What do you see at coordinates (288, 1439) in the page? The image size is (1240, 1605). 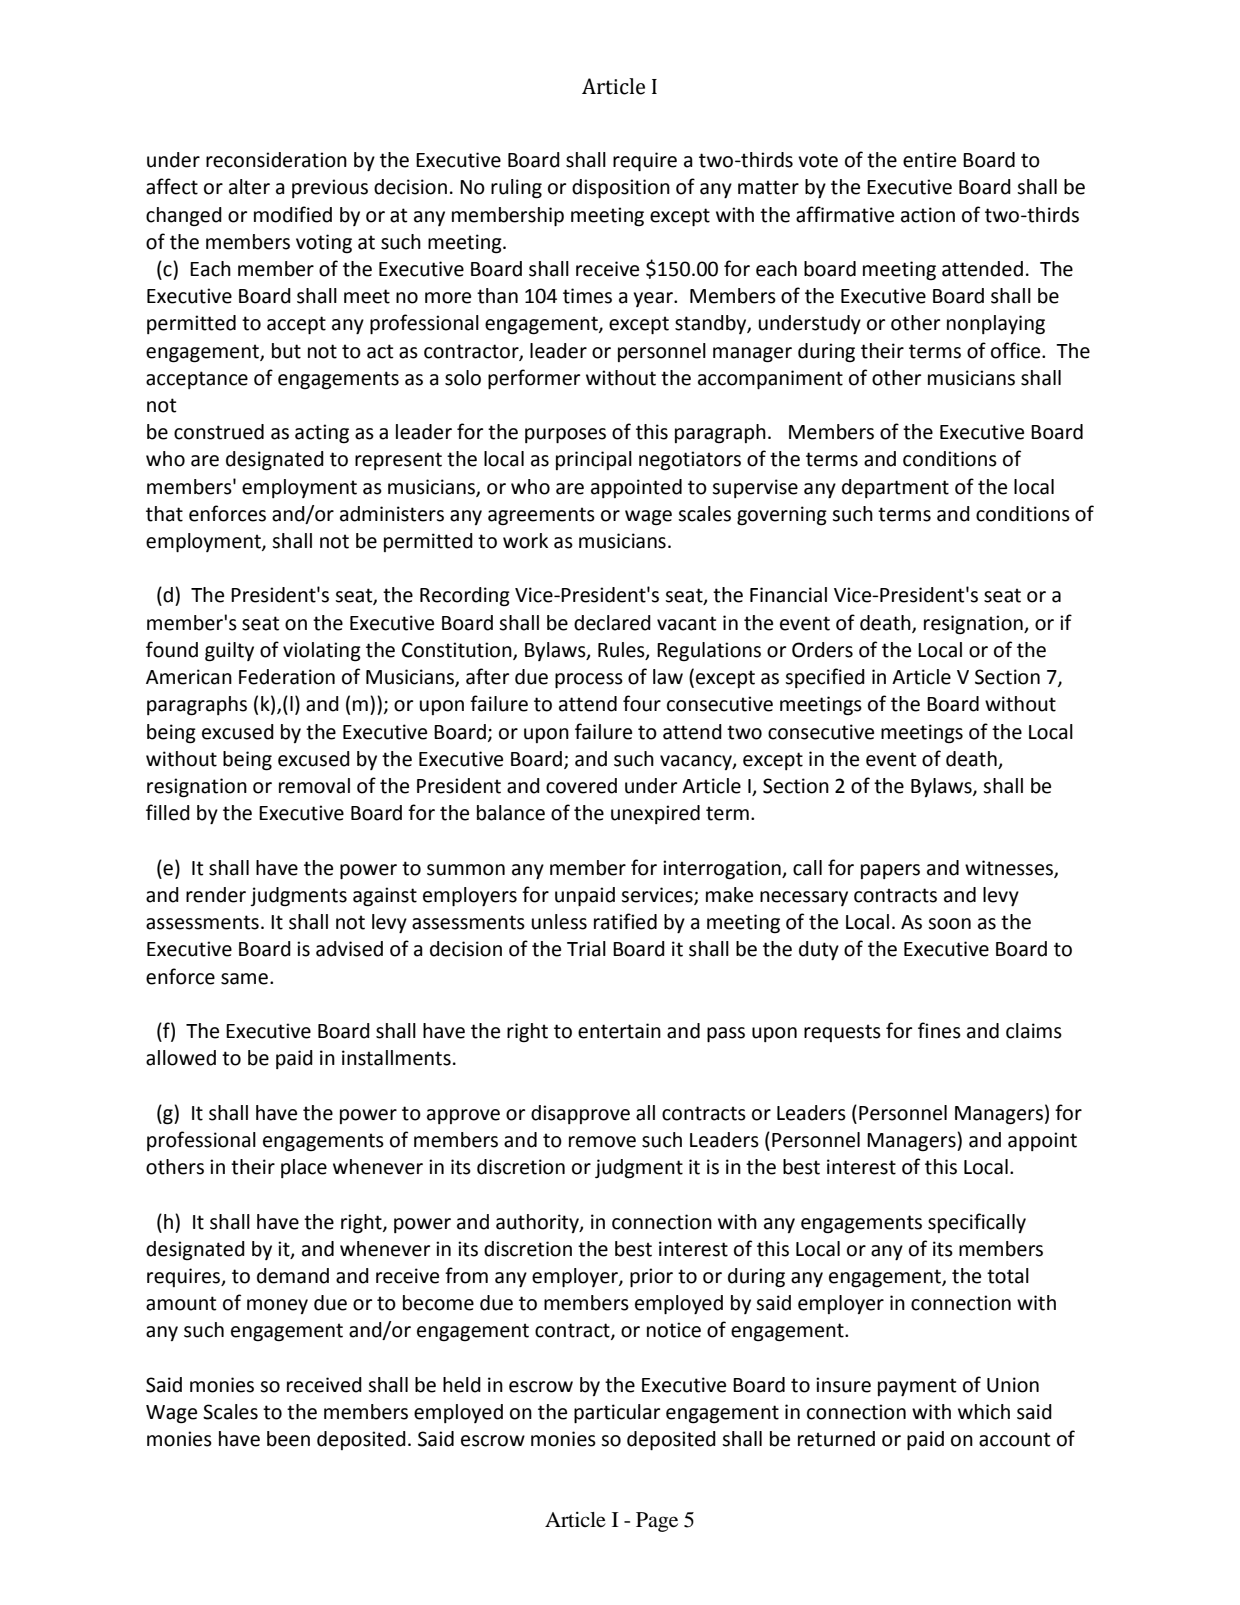 I see `been` at bounding box center [288, 1439].
